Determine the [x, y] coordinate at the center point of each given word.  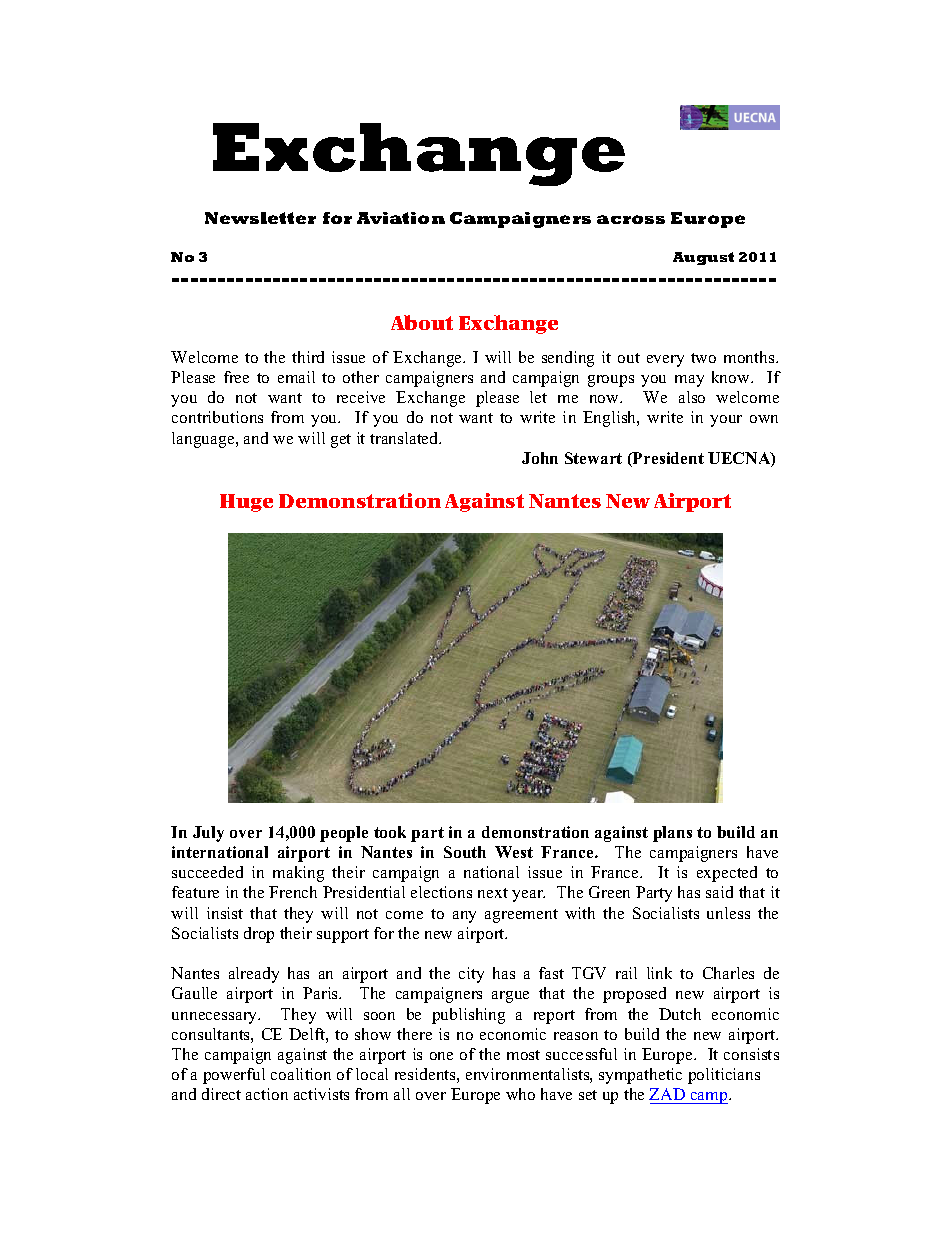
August [703, 258]
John [540, 458]
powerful [234, 1076]
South [465, 852]
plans [672, 834]
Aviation [401, 218]
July [208, 834]
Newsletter [260, 218]
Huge [246, 503]
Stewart [593, 458]
